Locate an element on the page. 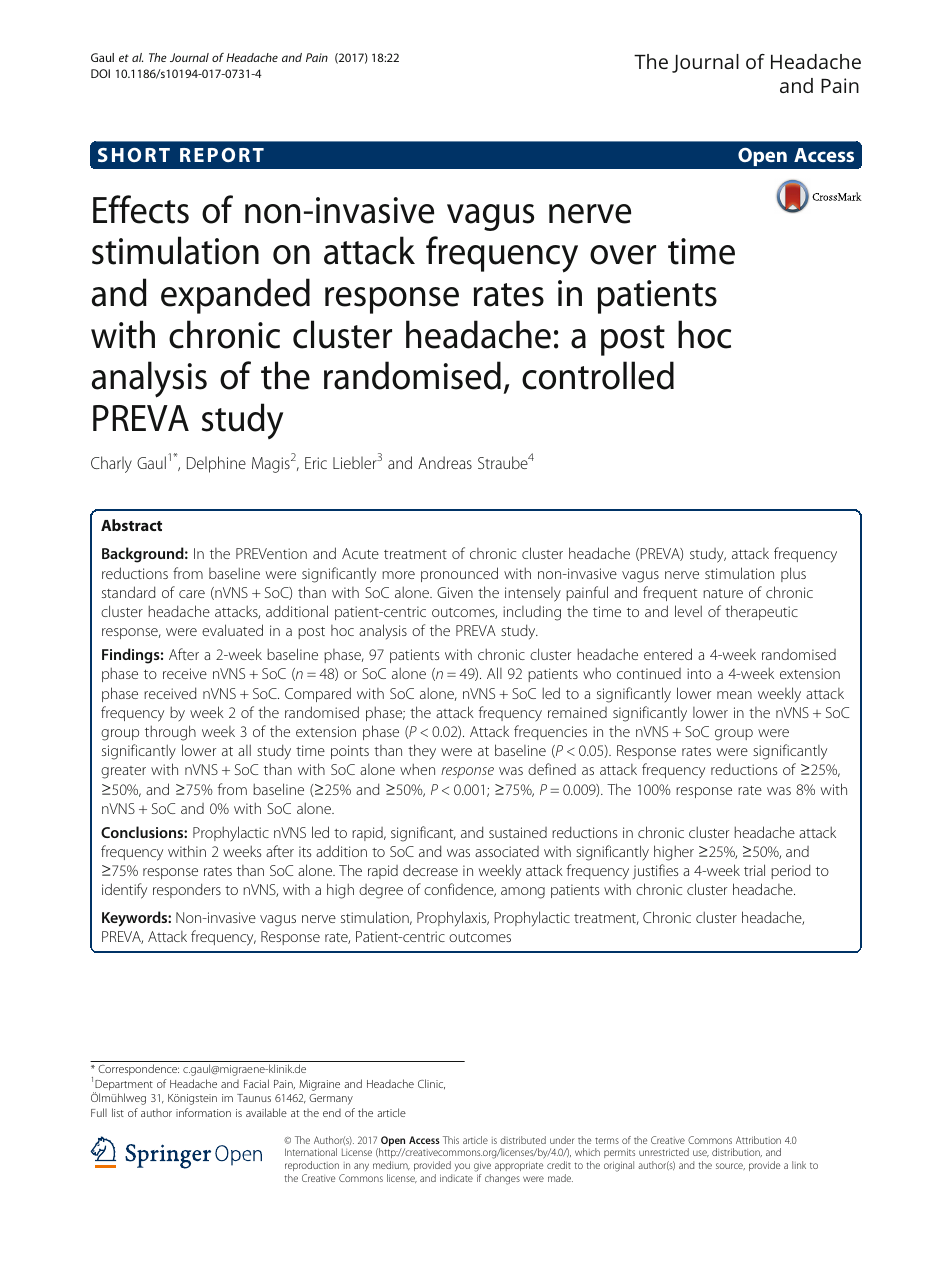 The width and height of the page is (952, 1265). decrease is located at coordinates (430, 870).
